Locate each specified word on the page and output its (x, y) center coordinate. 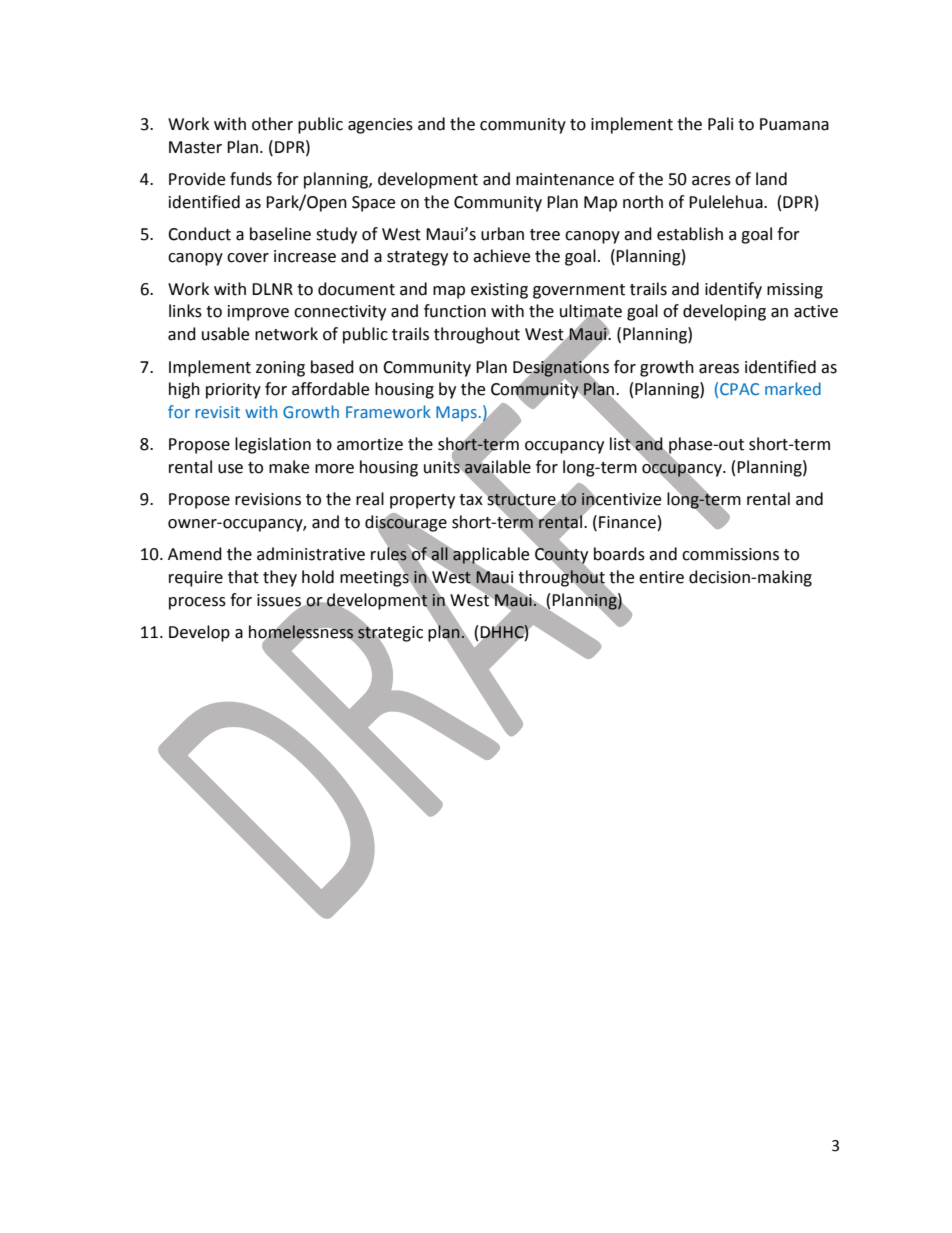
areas (719, 369)
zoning (280, 369)
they (280, 578)
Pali (720, 124)
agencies (380, 126)
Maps (456, 414)
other (272, 124)
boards (619, 554)
